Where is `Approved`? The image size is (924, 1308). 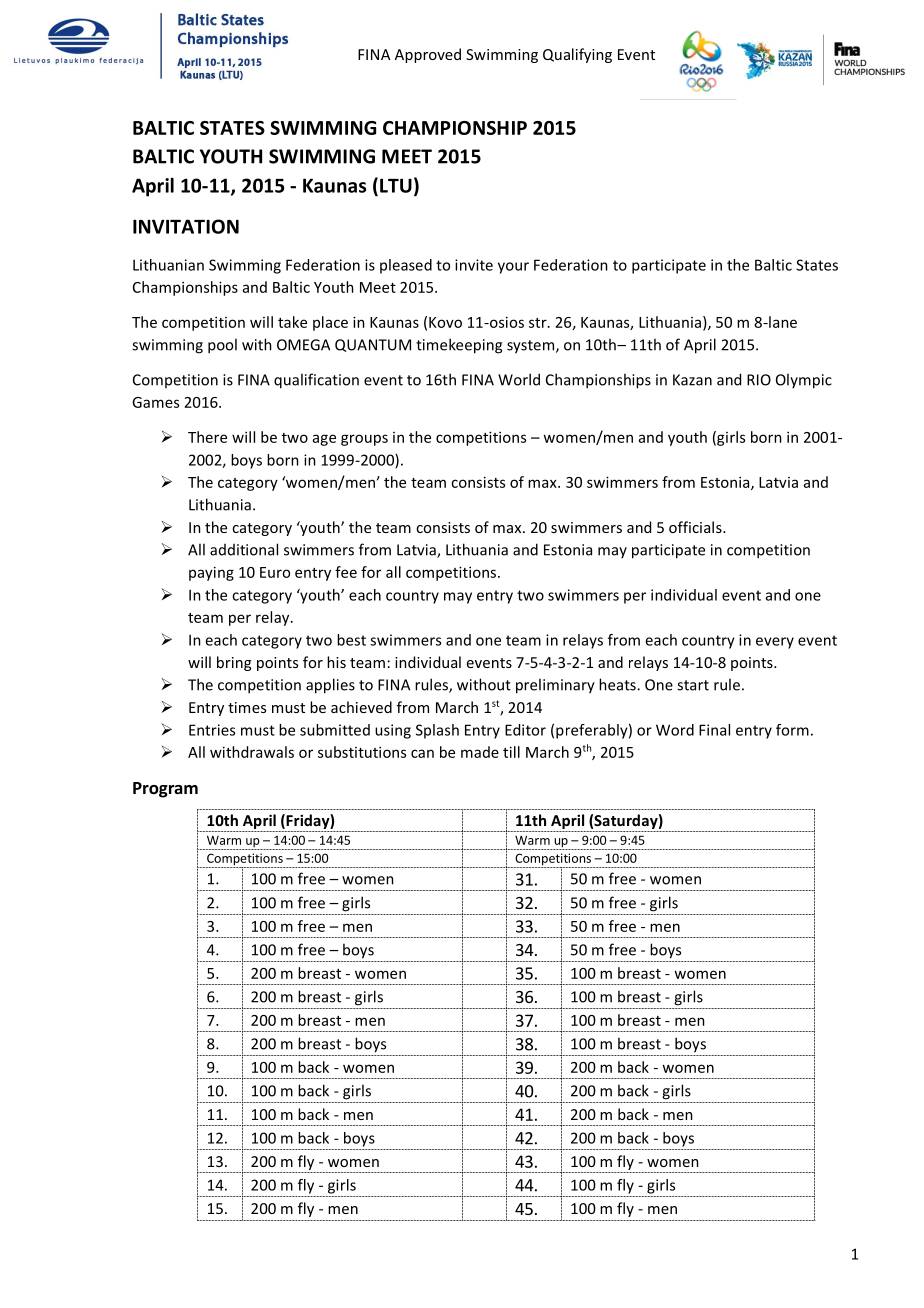 Approved is located at coordinates (428, 55).
